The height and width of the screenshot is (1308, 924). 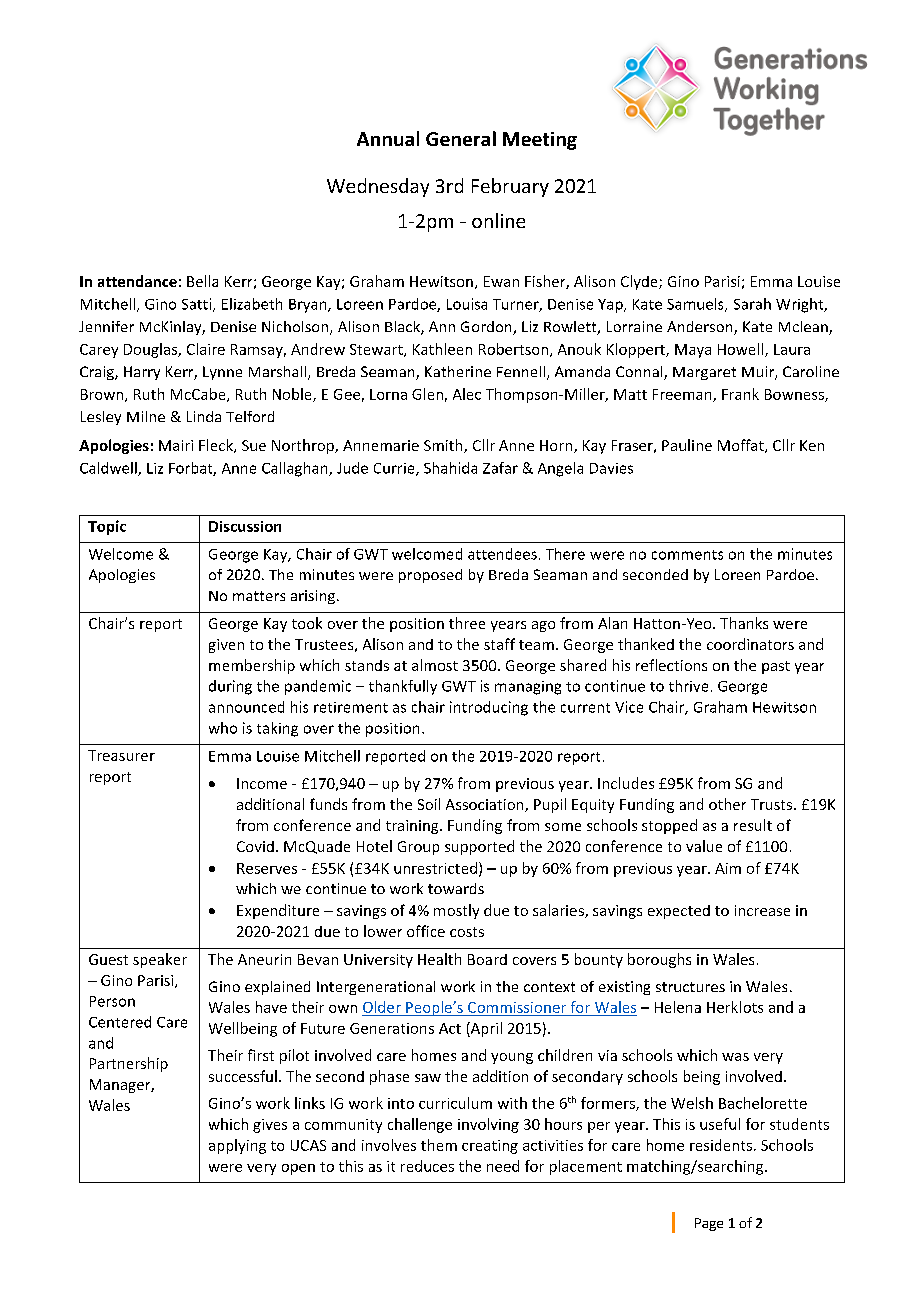 I want to click on General, so click(x=461, y=138).
